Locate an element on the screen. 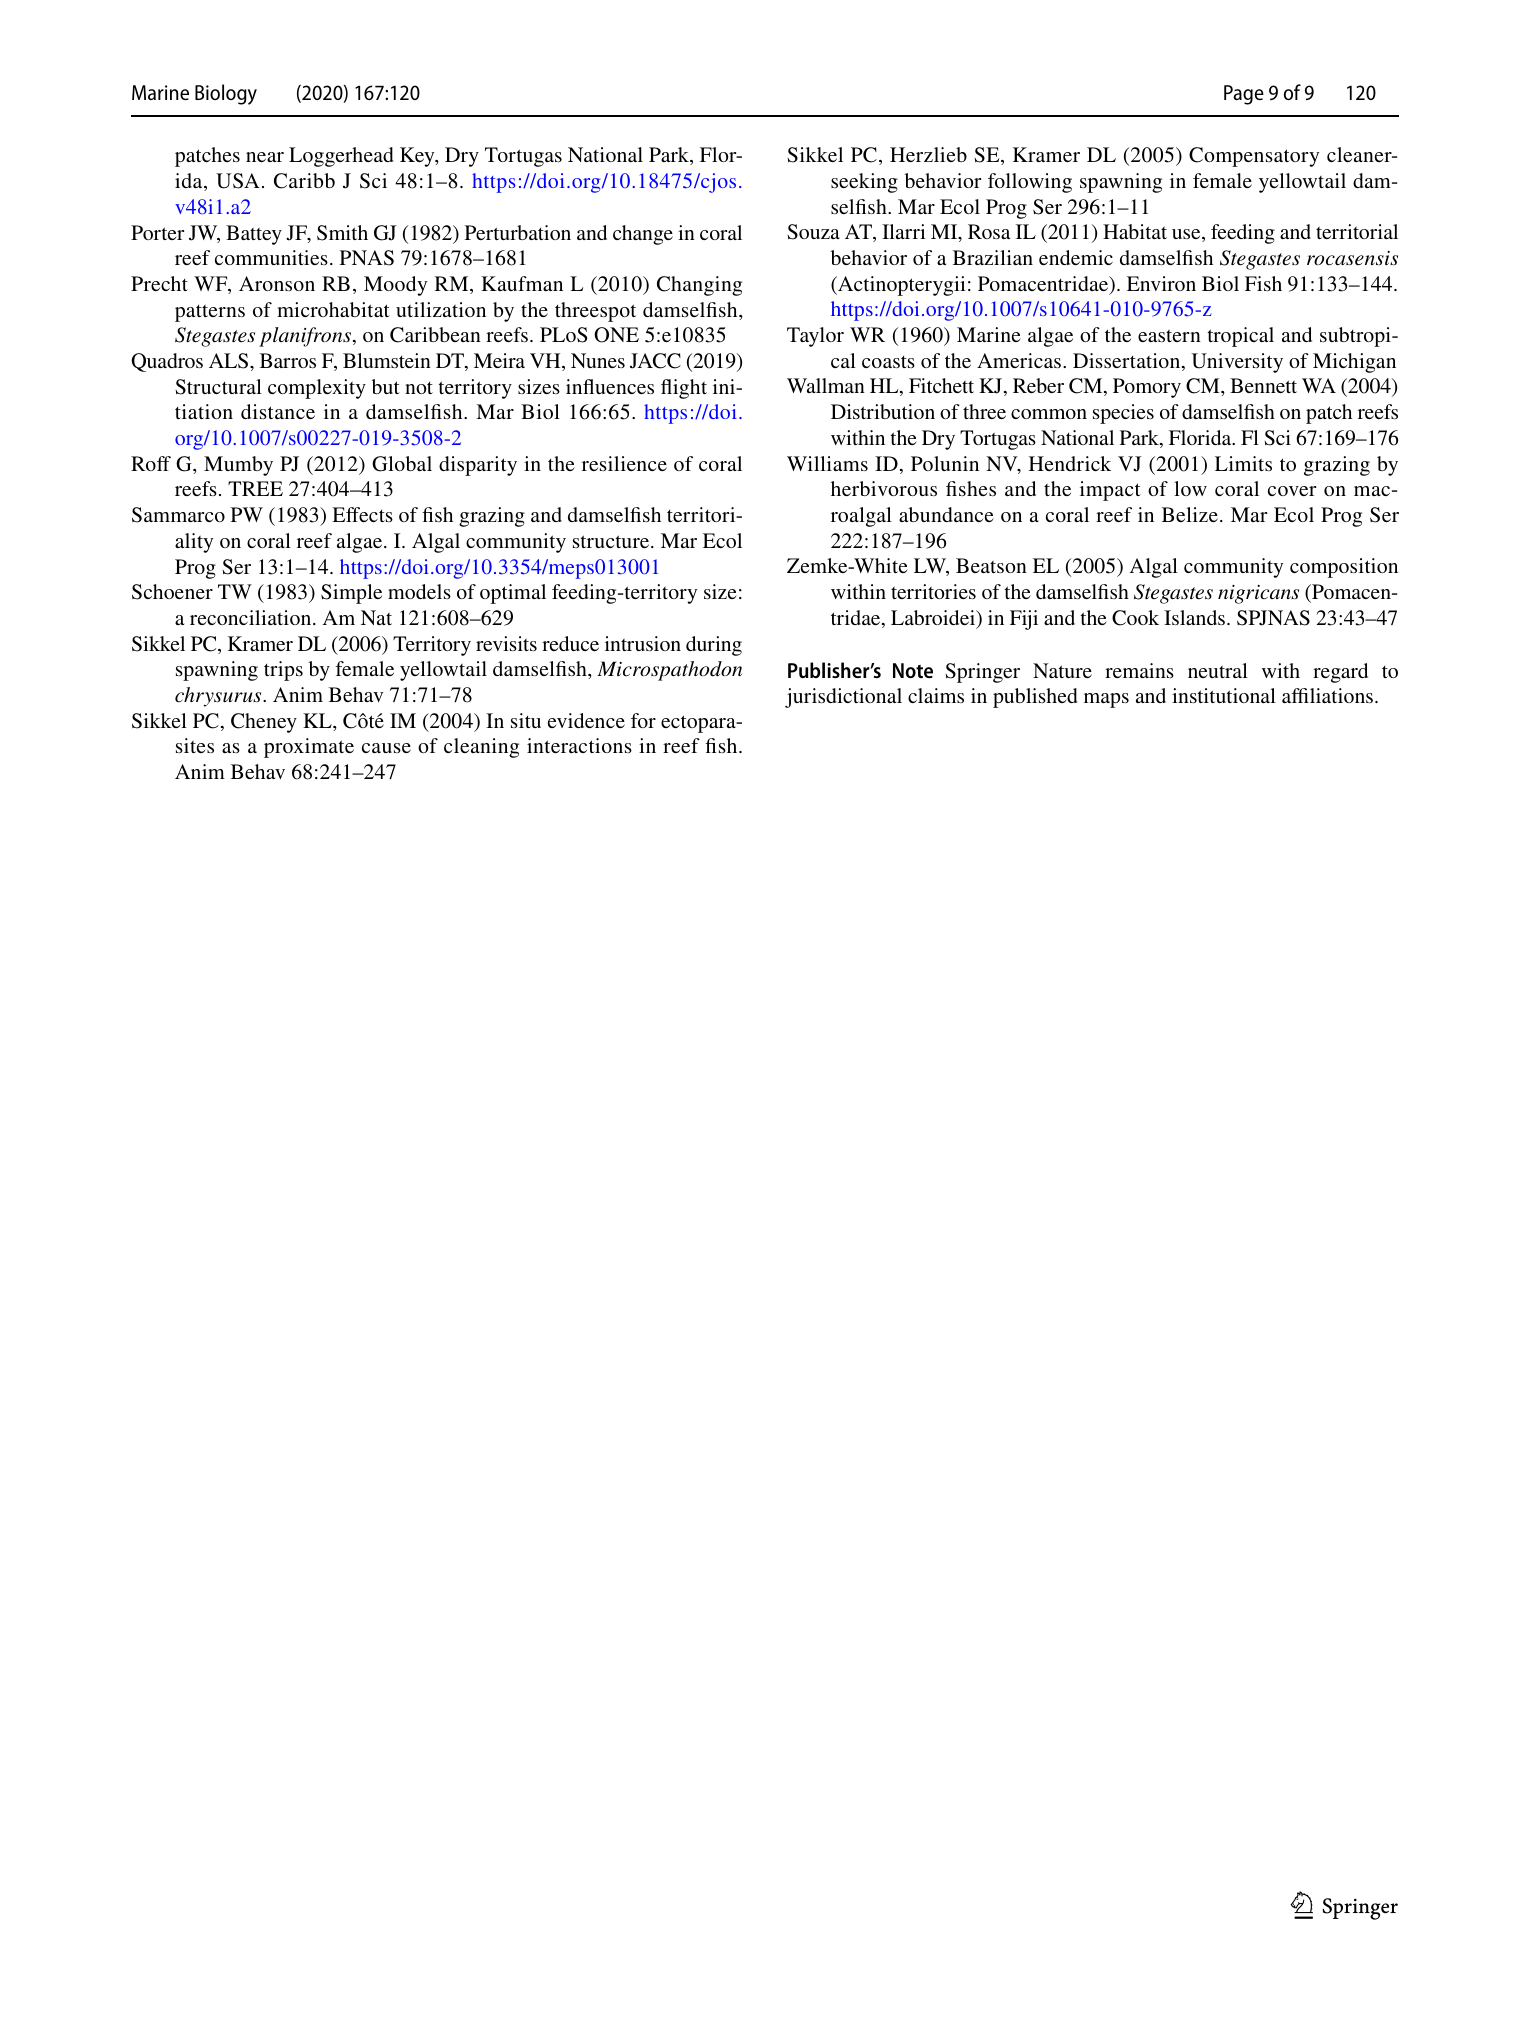 The image size is (1530, 2033). near is located at coordinates (265, 157).
